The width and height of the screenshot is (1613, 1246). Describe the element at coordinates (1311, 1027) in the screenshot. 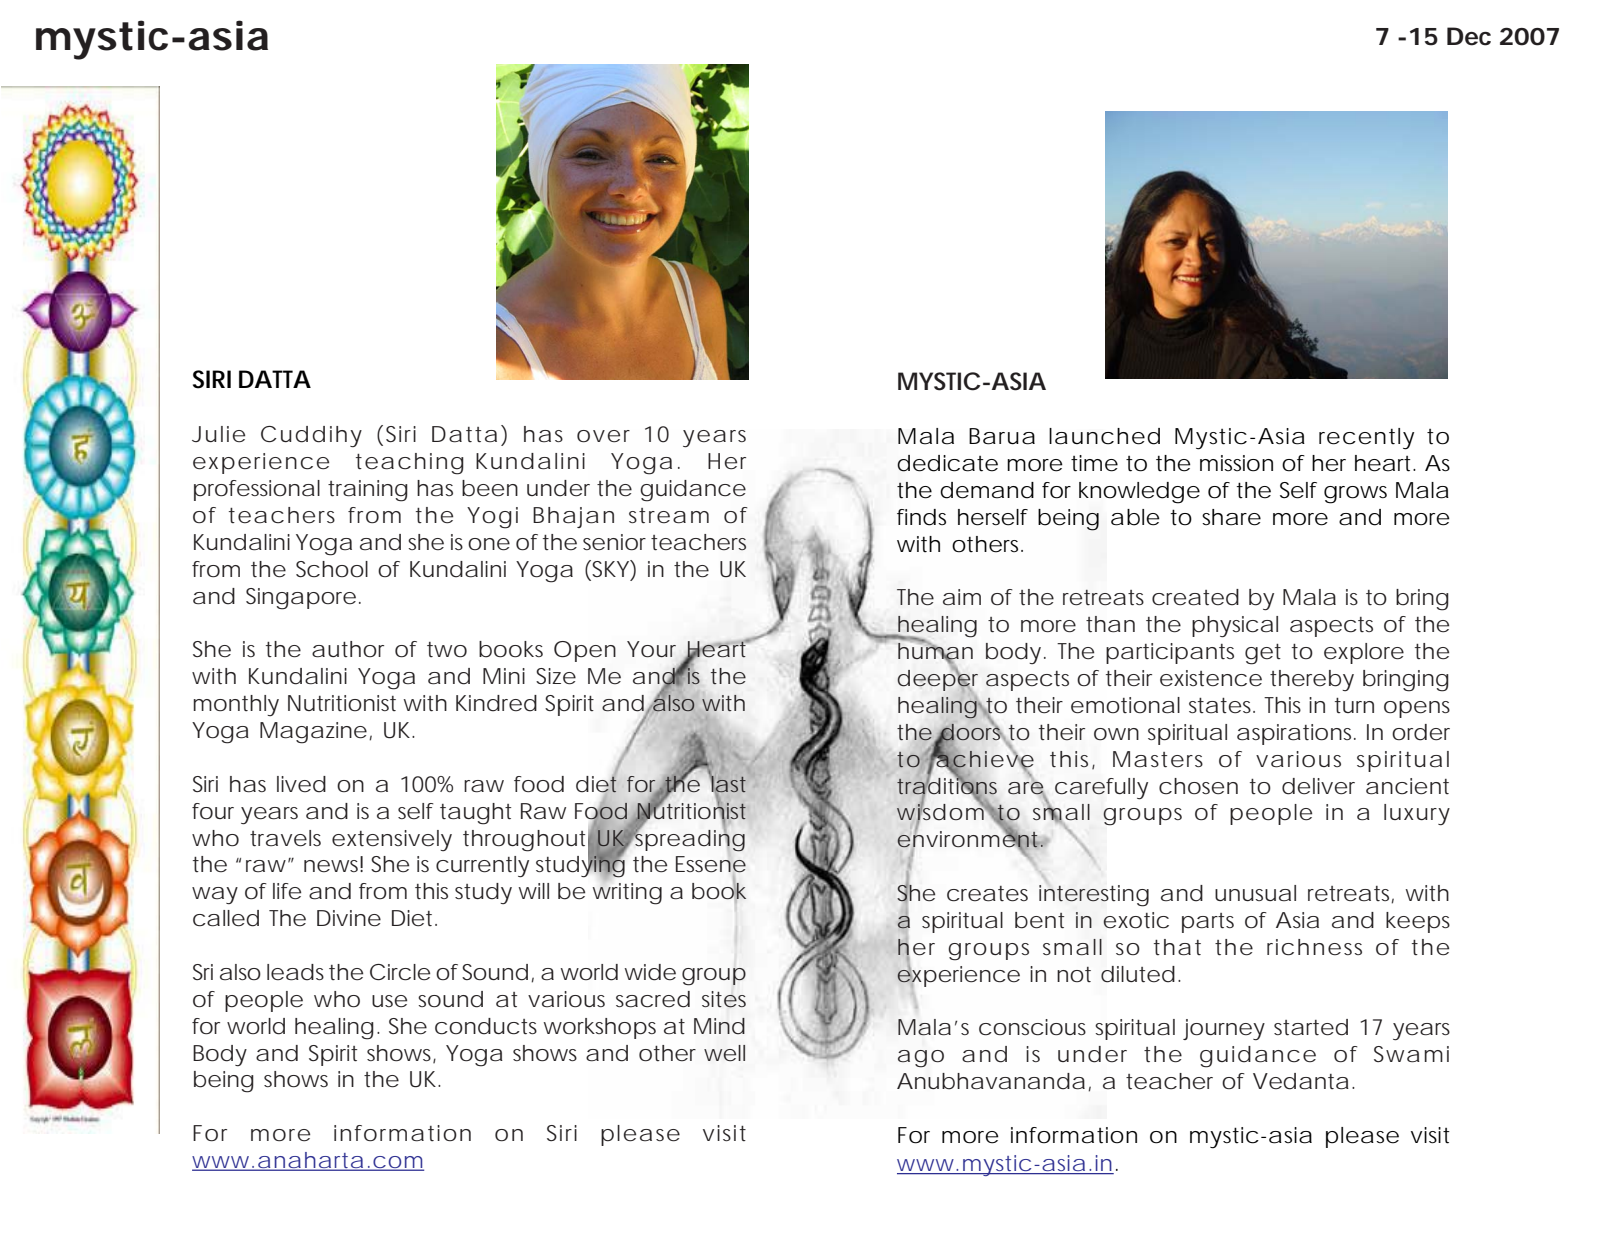

I see `started` at that location.
